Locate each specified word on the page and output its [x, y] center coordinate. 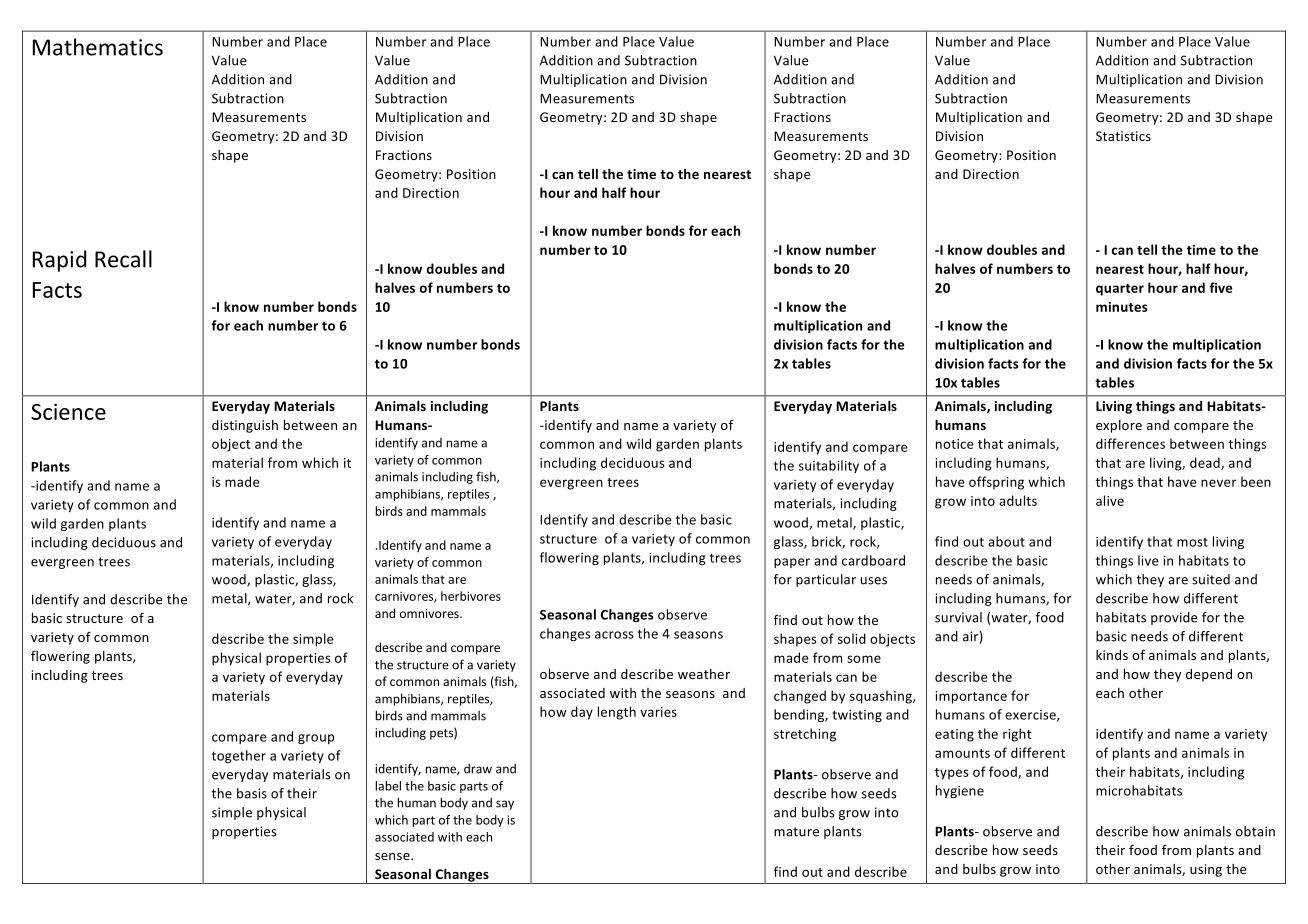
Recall [123, 259]
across [614, 635]
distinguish [245, 426]
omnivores [430, 613]
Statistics [1123, 136]
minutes [1122, 307]
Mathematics [98, 47]
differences [1130, 443]
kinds [1112, 655]
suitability [829, 466]
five [1220, 287]
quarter [1120, 290]
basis [252, 793]
